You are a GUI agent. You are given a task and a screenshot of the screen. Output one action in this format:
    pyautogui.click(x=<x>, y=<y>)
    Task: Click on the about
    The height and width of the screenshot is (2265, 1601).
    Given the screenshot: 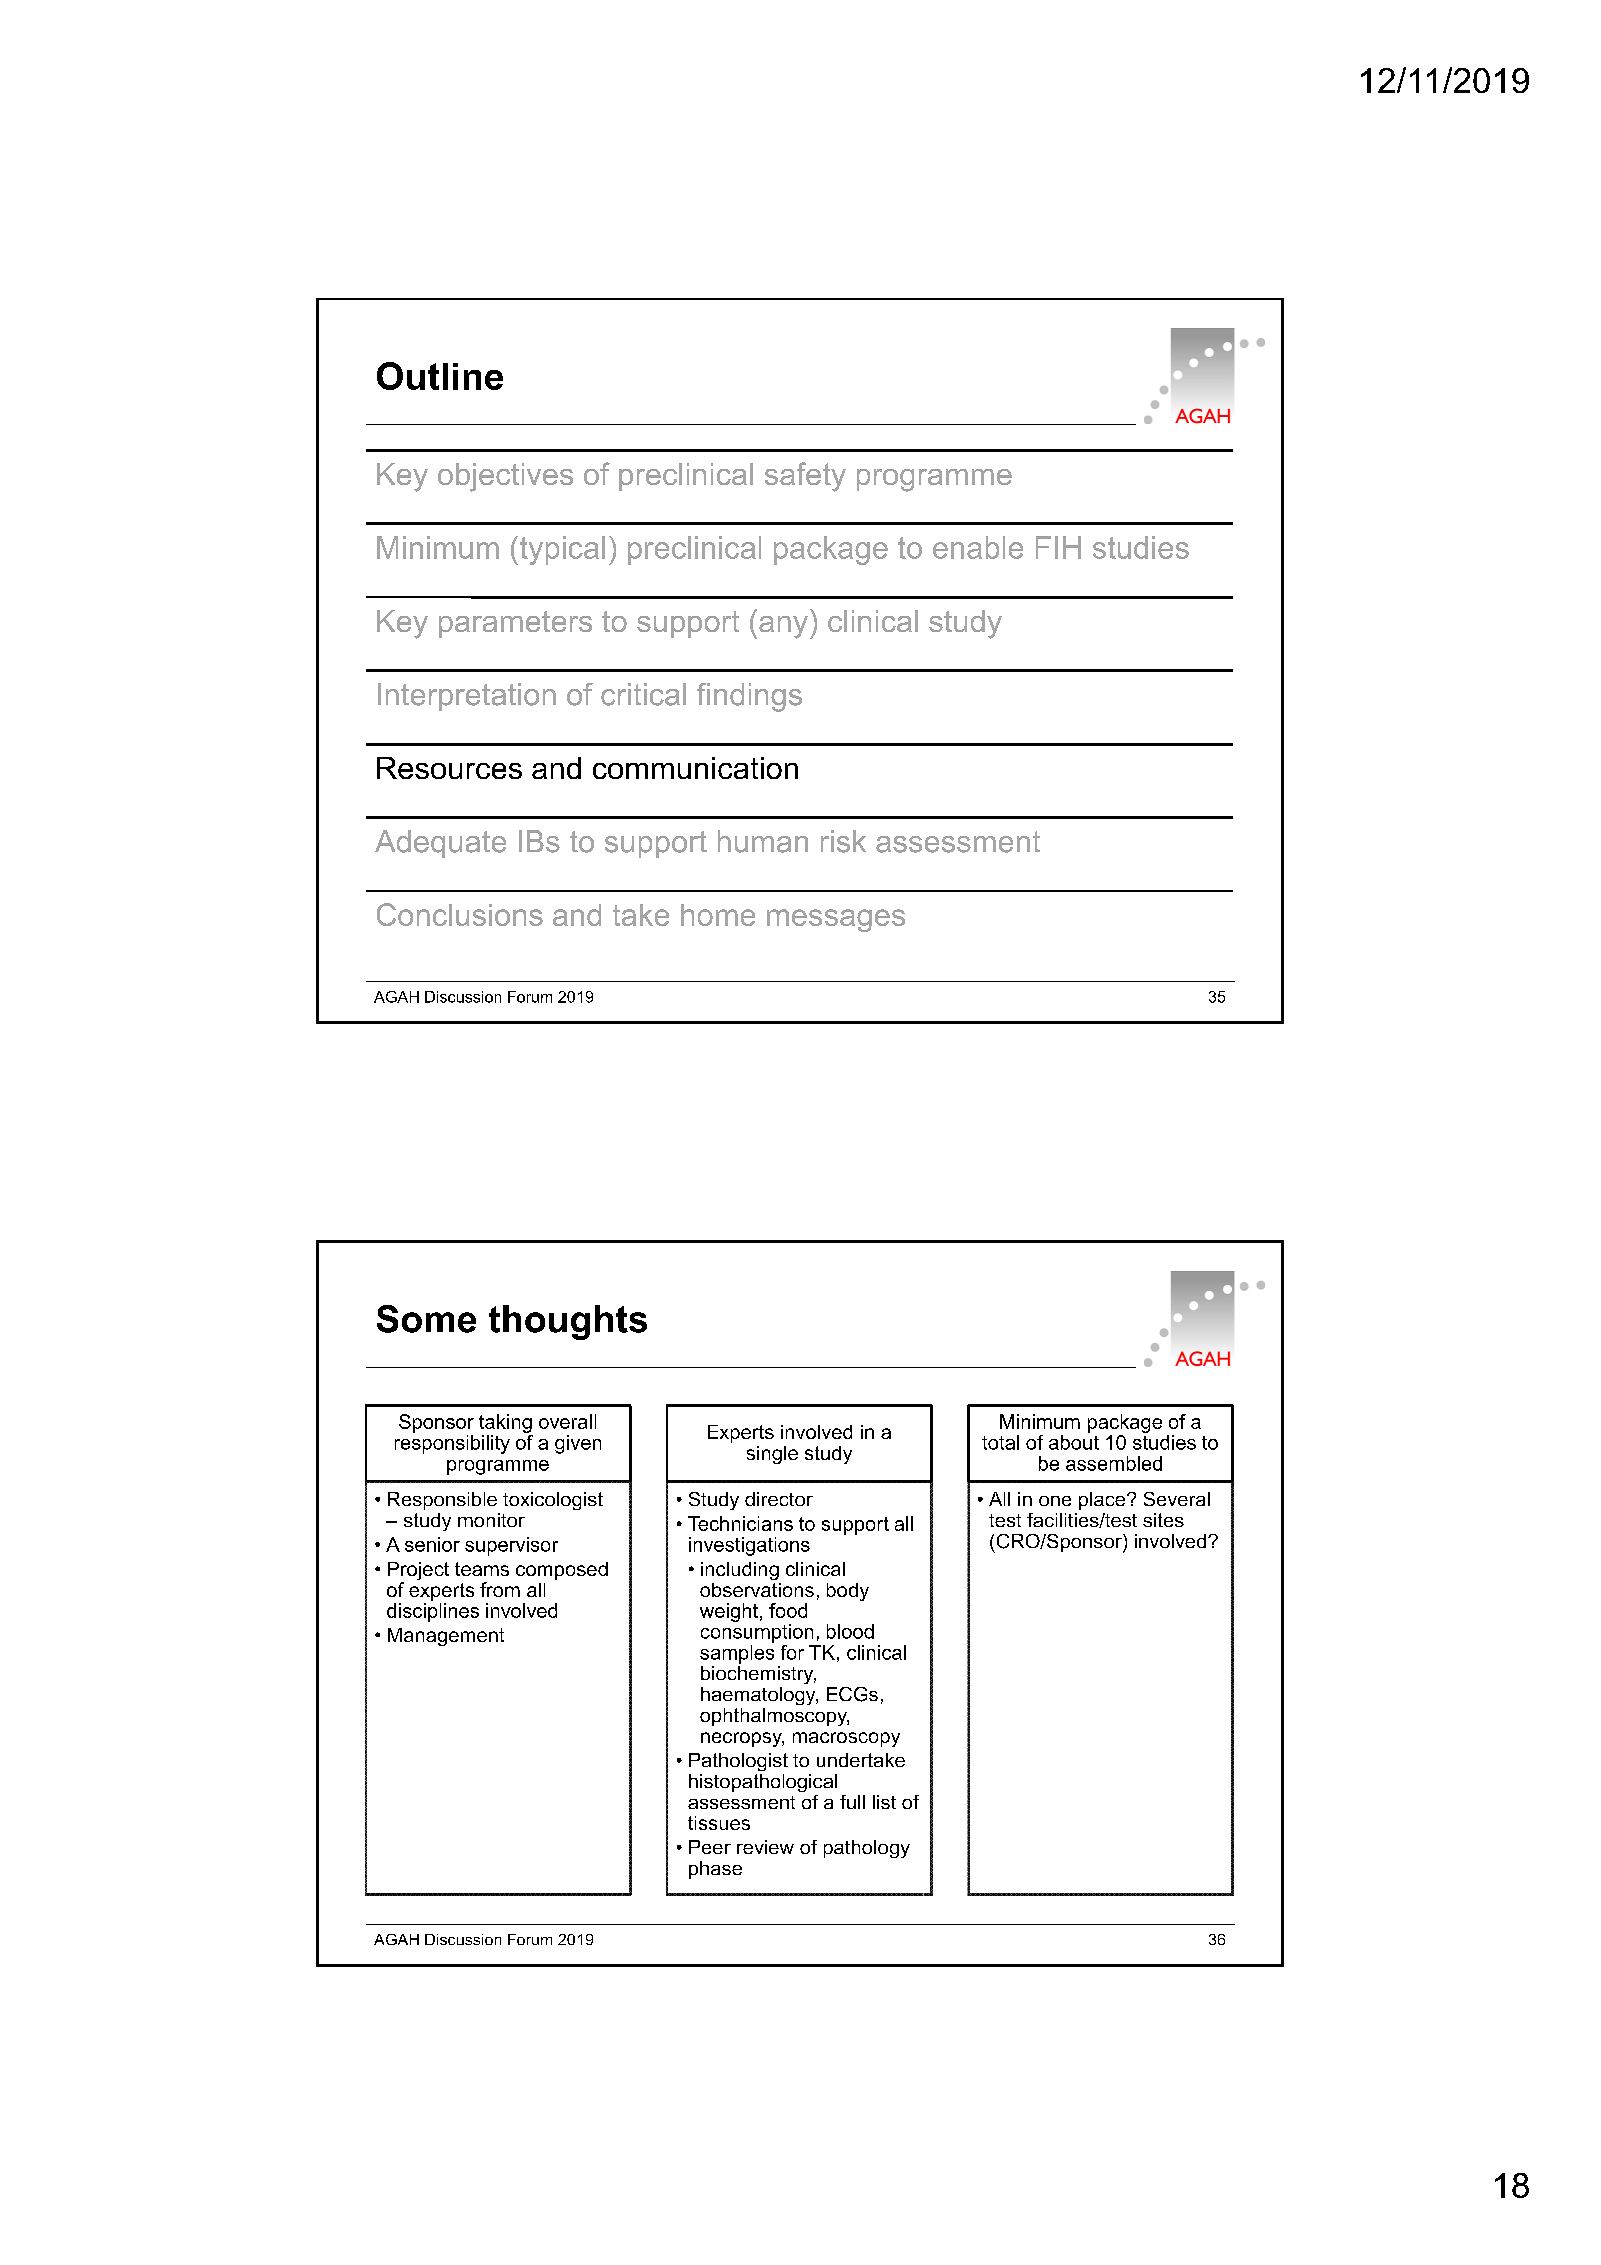 What is the action you would take?
    pyautogui.click(x=1074, y=1442)
